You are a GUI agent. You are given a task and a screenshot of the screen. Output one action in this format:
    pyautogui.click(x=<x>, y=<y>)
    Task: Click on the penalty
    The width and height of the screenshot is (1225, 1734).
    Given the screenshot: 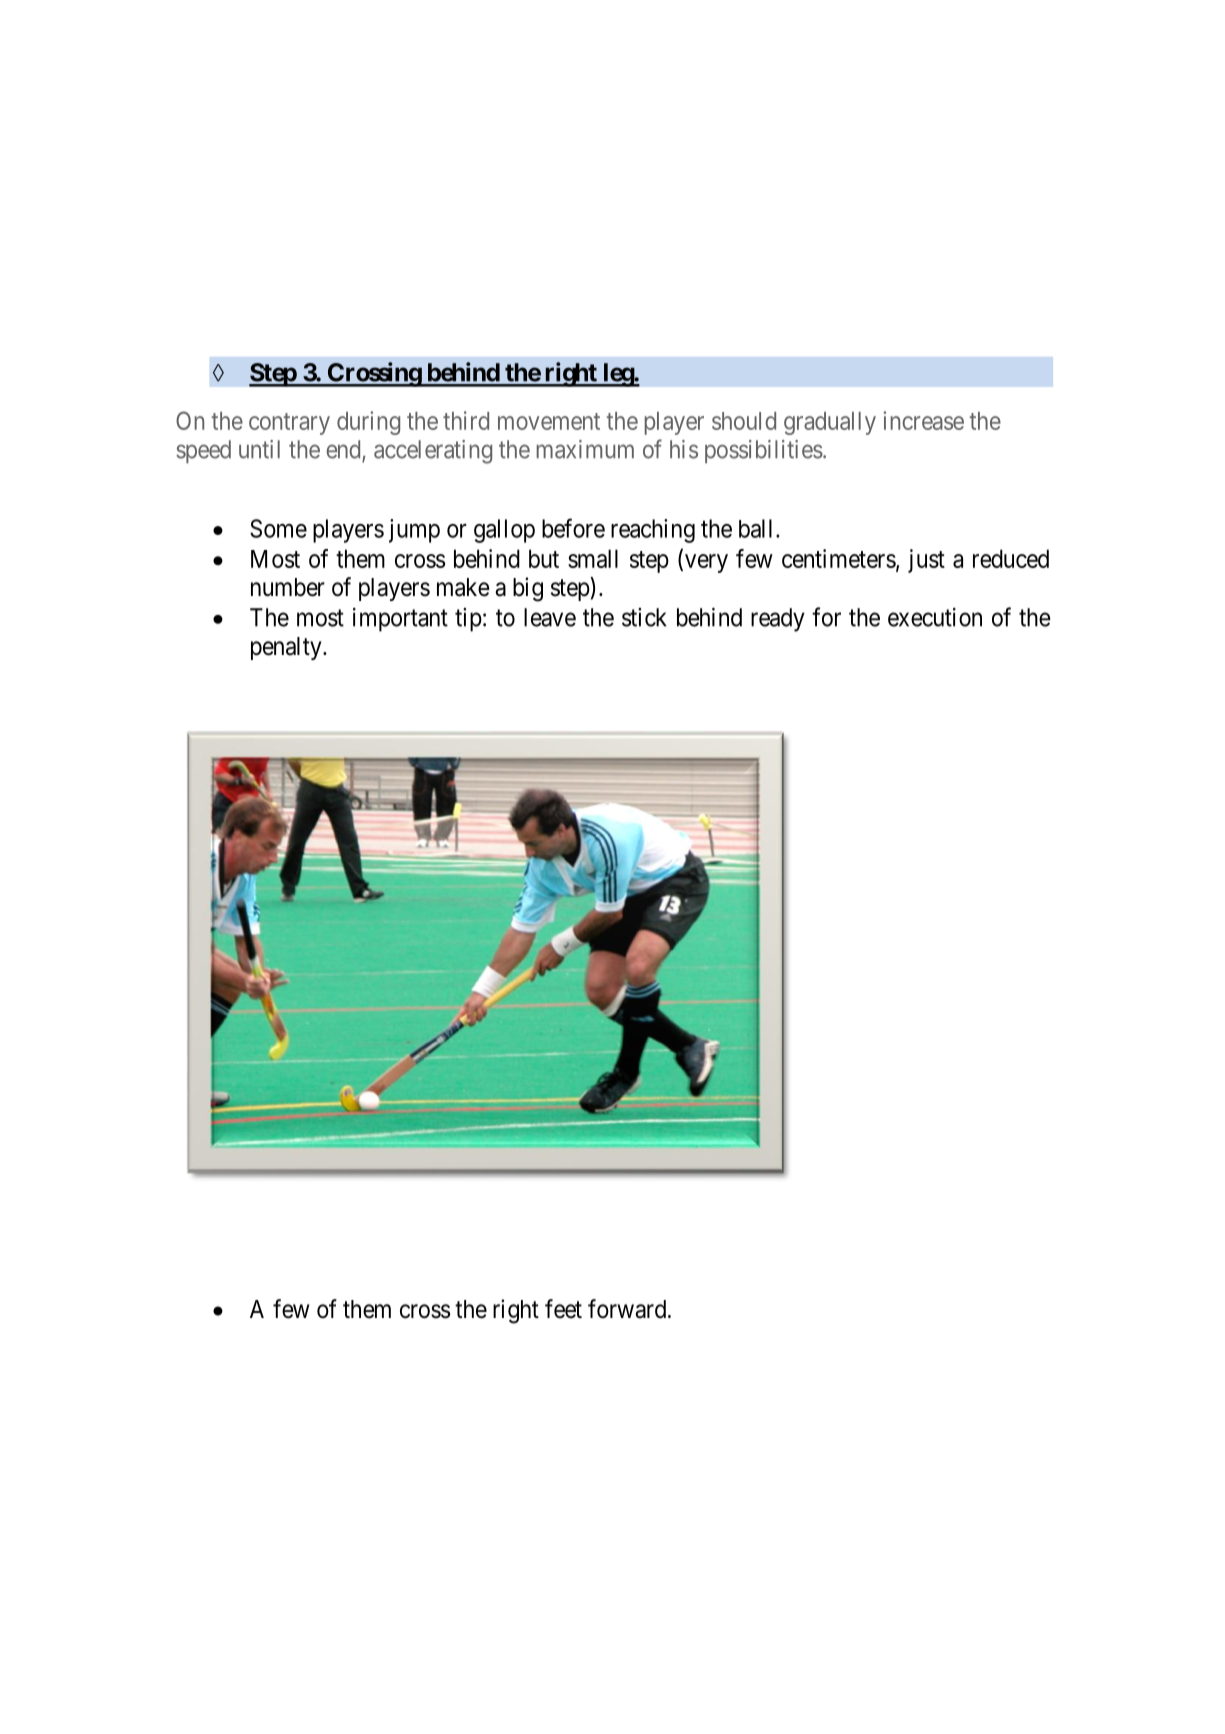 What is the action you would take?
    pyautogui.click(x=287, y=648)
